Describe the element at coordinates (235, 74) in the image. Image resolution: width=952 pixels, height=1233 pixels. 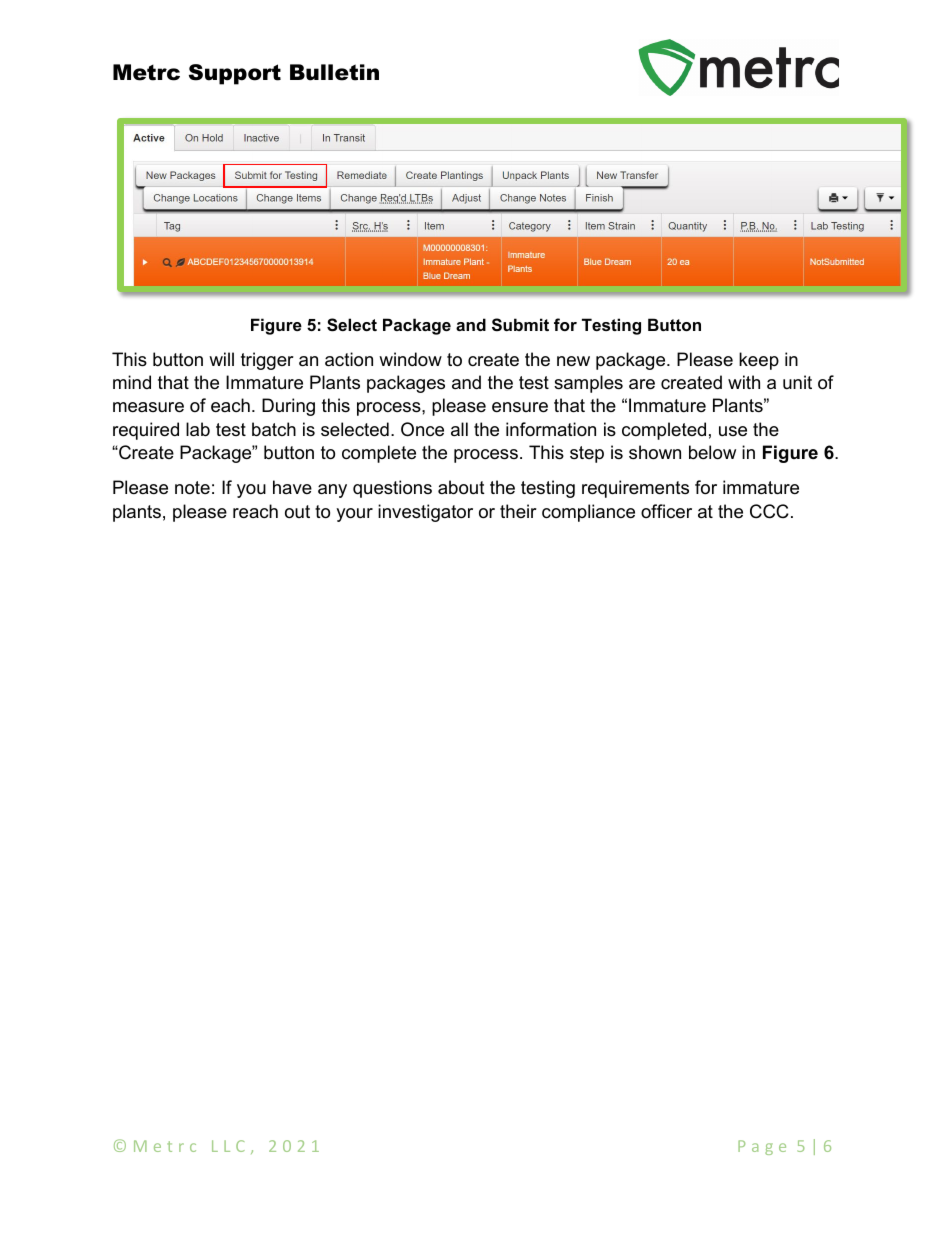
I see `Support` at that location.
